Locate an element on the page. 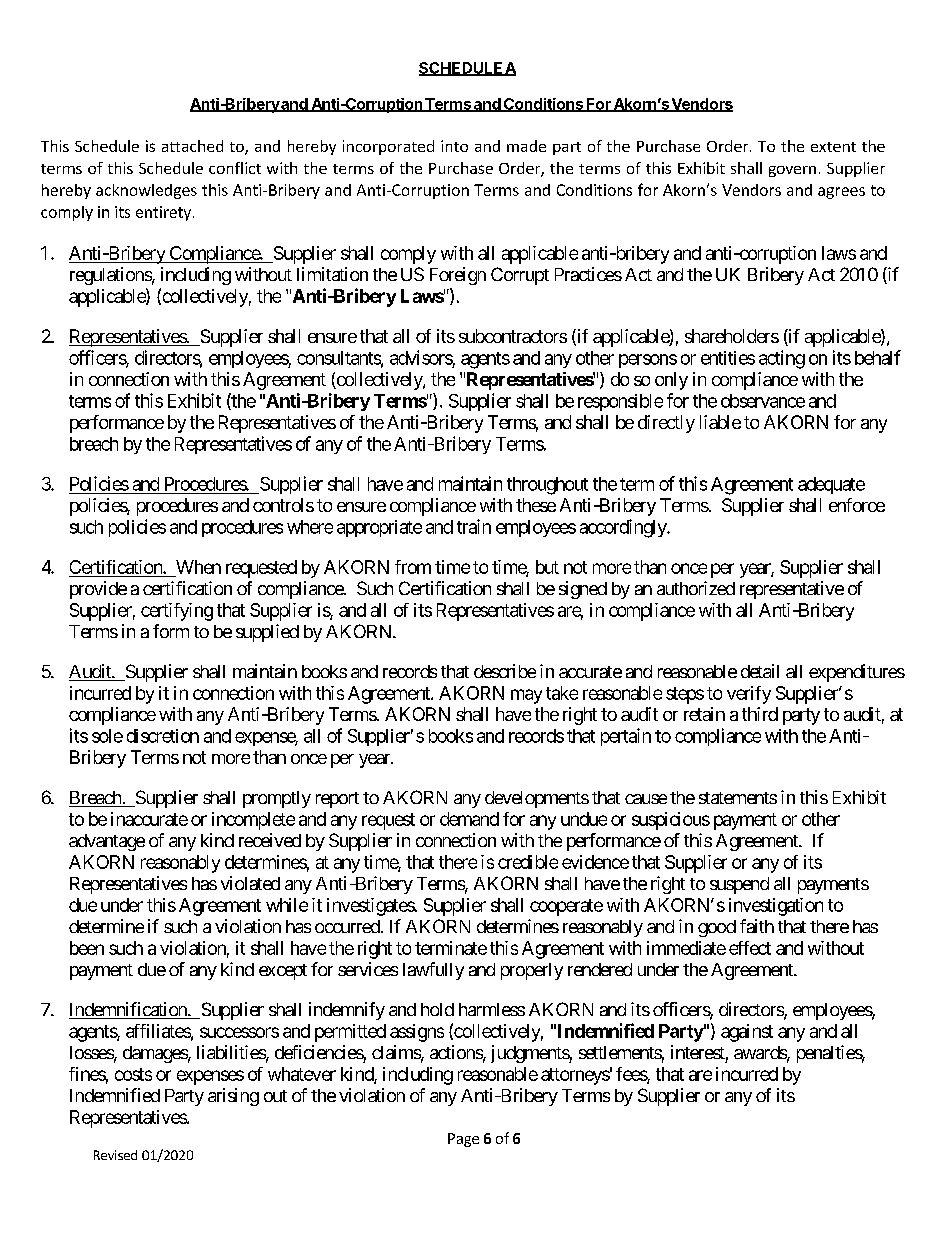 Image resolution: width=952 pixels, height=1233 pixels. against is located at coordinates (747, 1033).
